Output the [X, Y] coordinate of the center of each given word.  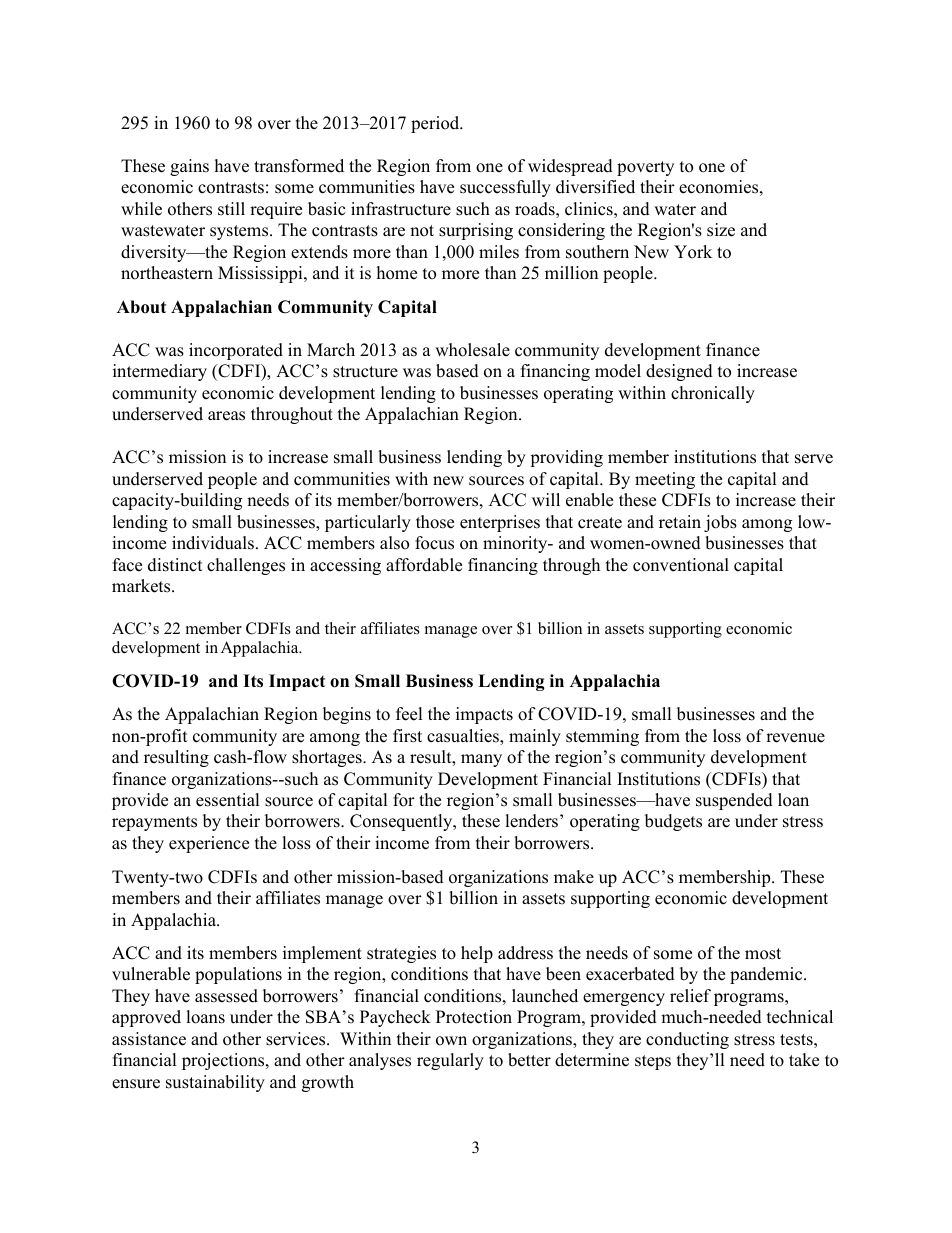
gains [189, 167]
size [721, 230]
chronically [713, 394]
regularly [450, 1061]
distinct [175, 565]
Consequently [402, 822]
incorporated [236, 351]
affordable [424, 565]
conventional [681, 565]
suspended [734, 801]
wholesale [472, 350]
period [436, 124]
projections [224, 1061]
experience [209, 844]
